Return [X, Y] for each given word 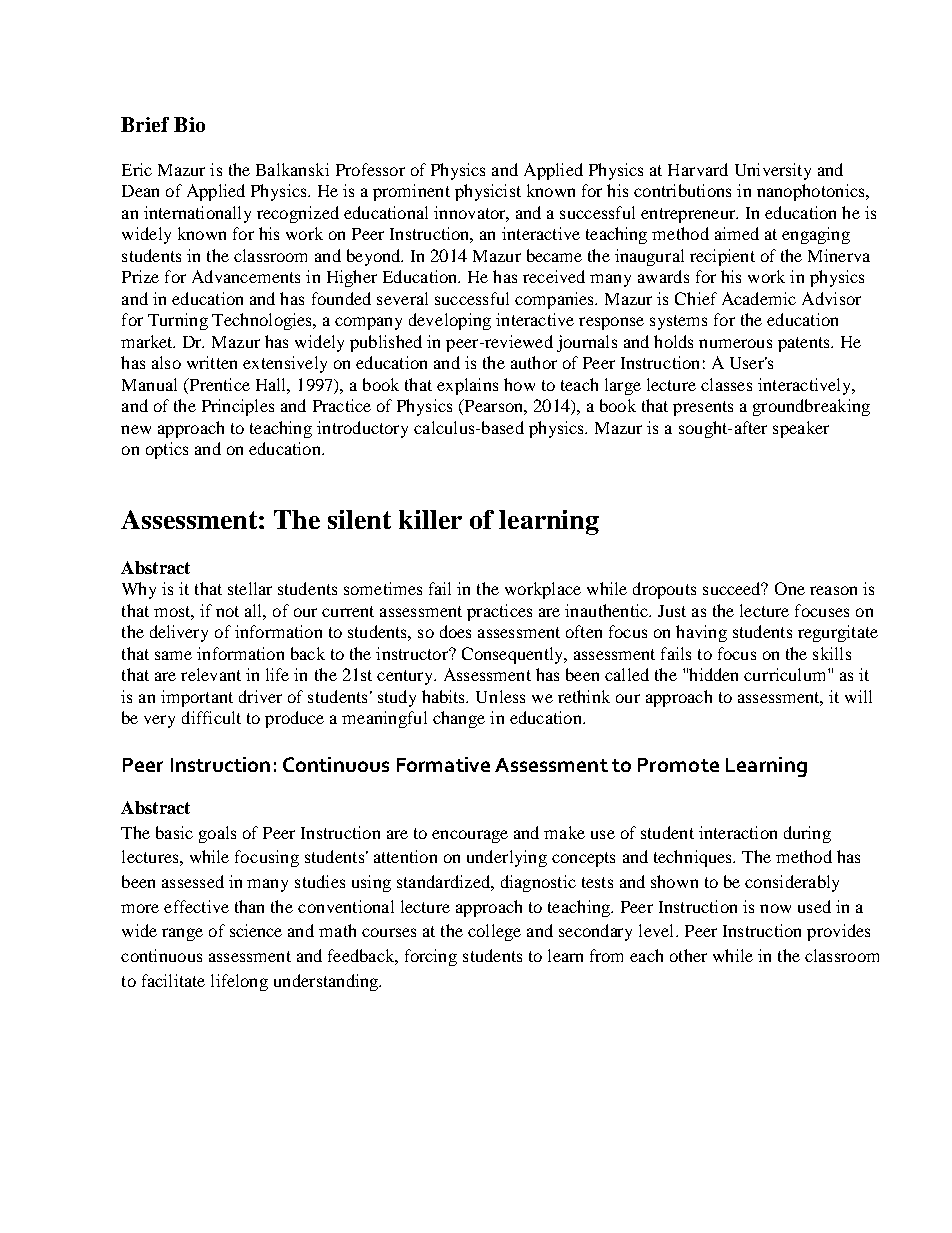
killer [430, 519]
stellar [250, 588]
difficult [211, 717]
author [534, 362]
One [790, 588]
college [494, 932]
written [212, 362]
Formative [443, 764]
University [773, 171]
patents [805, 344]
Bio [189, 124]
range [182, 934]
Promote [678, 765]
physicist [488, 192]
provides [838, 932]
